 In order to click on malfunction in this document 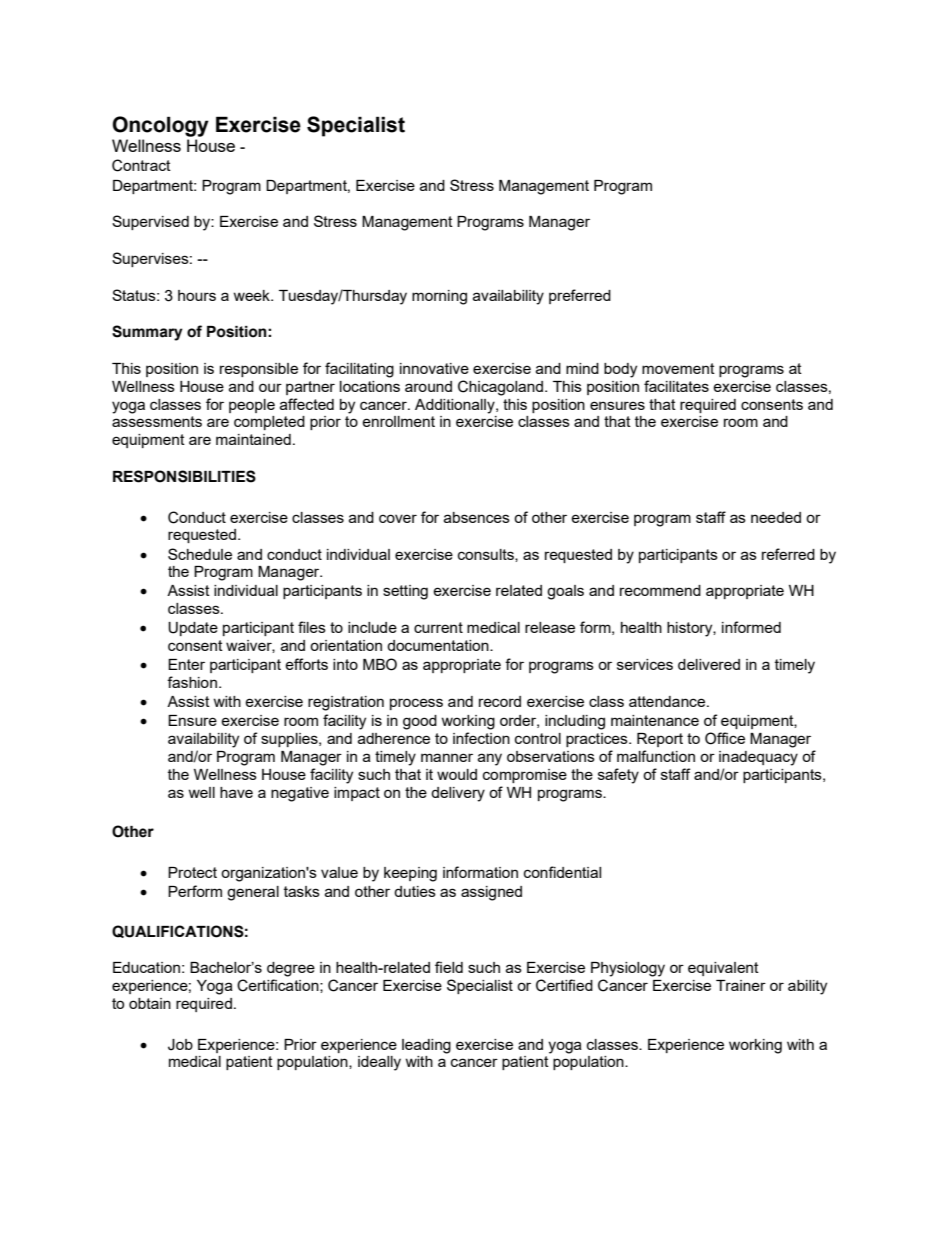, I will do `click(656, 756)`.
